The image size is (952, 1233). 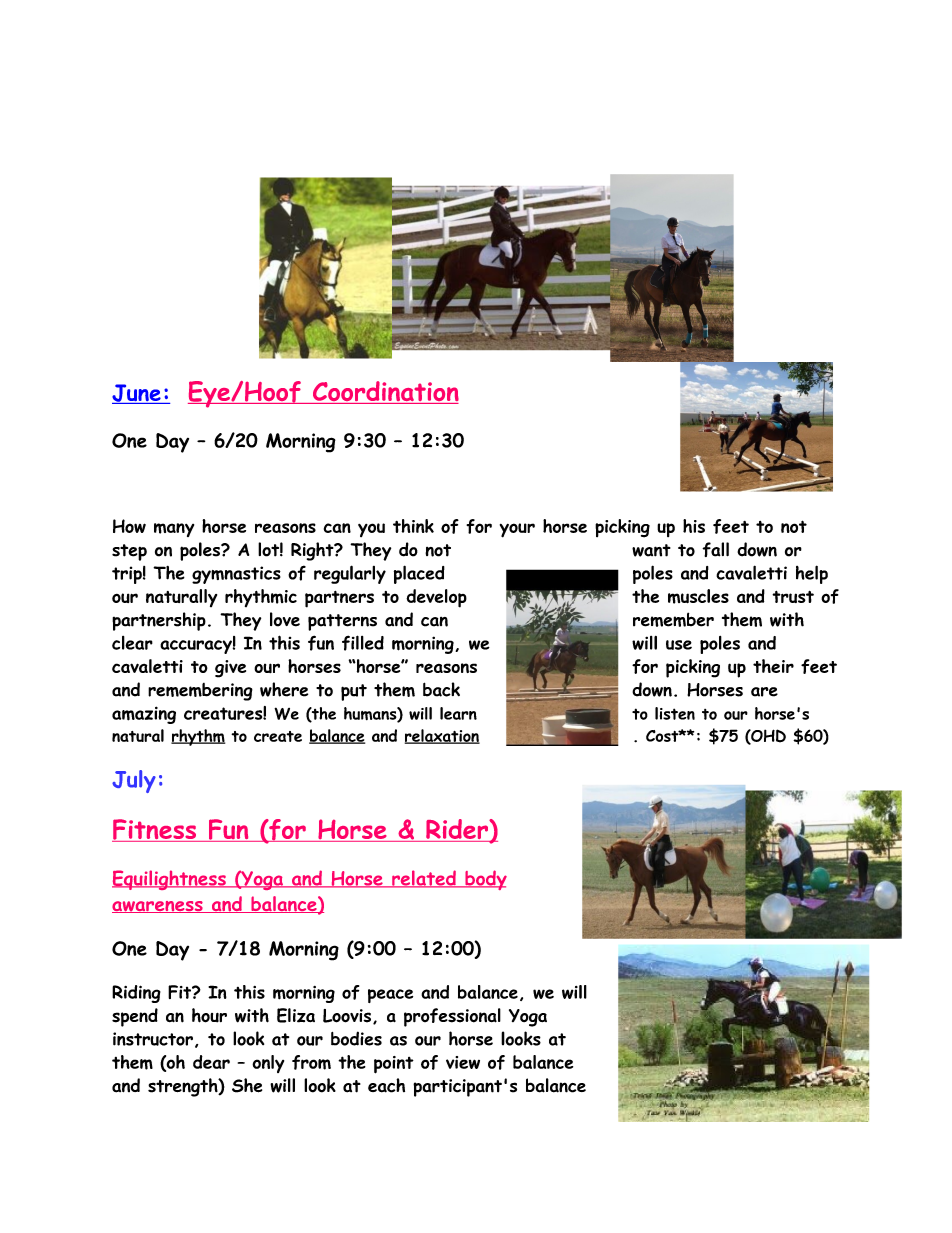 I want to click on use, so click(x=679, y=645).
